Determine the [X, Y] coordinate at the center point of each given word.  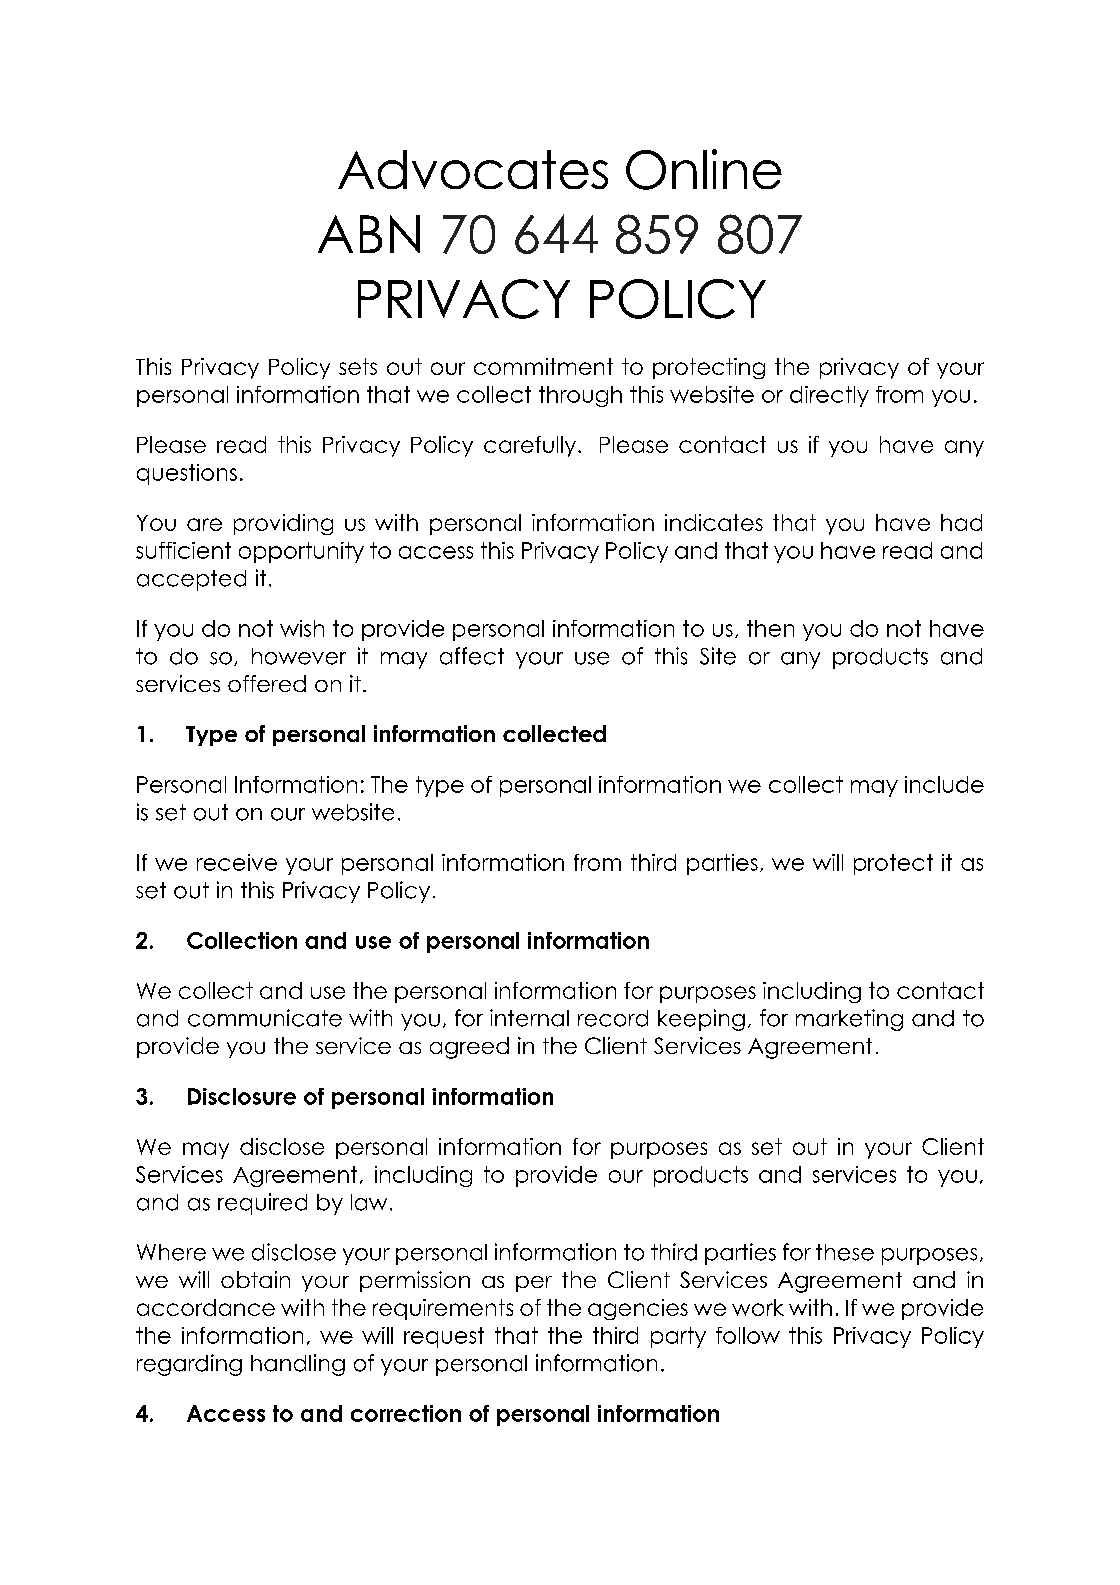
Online [704, 169]
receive [237, 862]
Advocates [473, 169]
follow [748, 1335]
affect [472, 656]
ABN [369, 234]
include [944, 784]
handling [298, 1365]
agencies [638, 1309]
